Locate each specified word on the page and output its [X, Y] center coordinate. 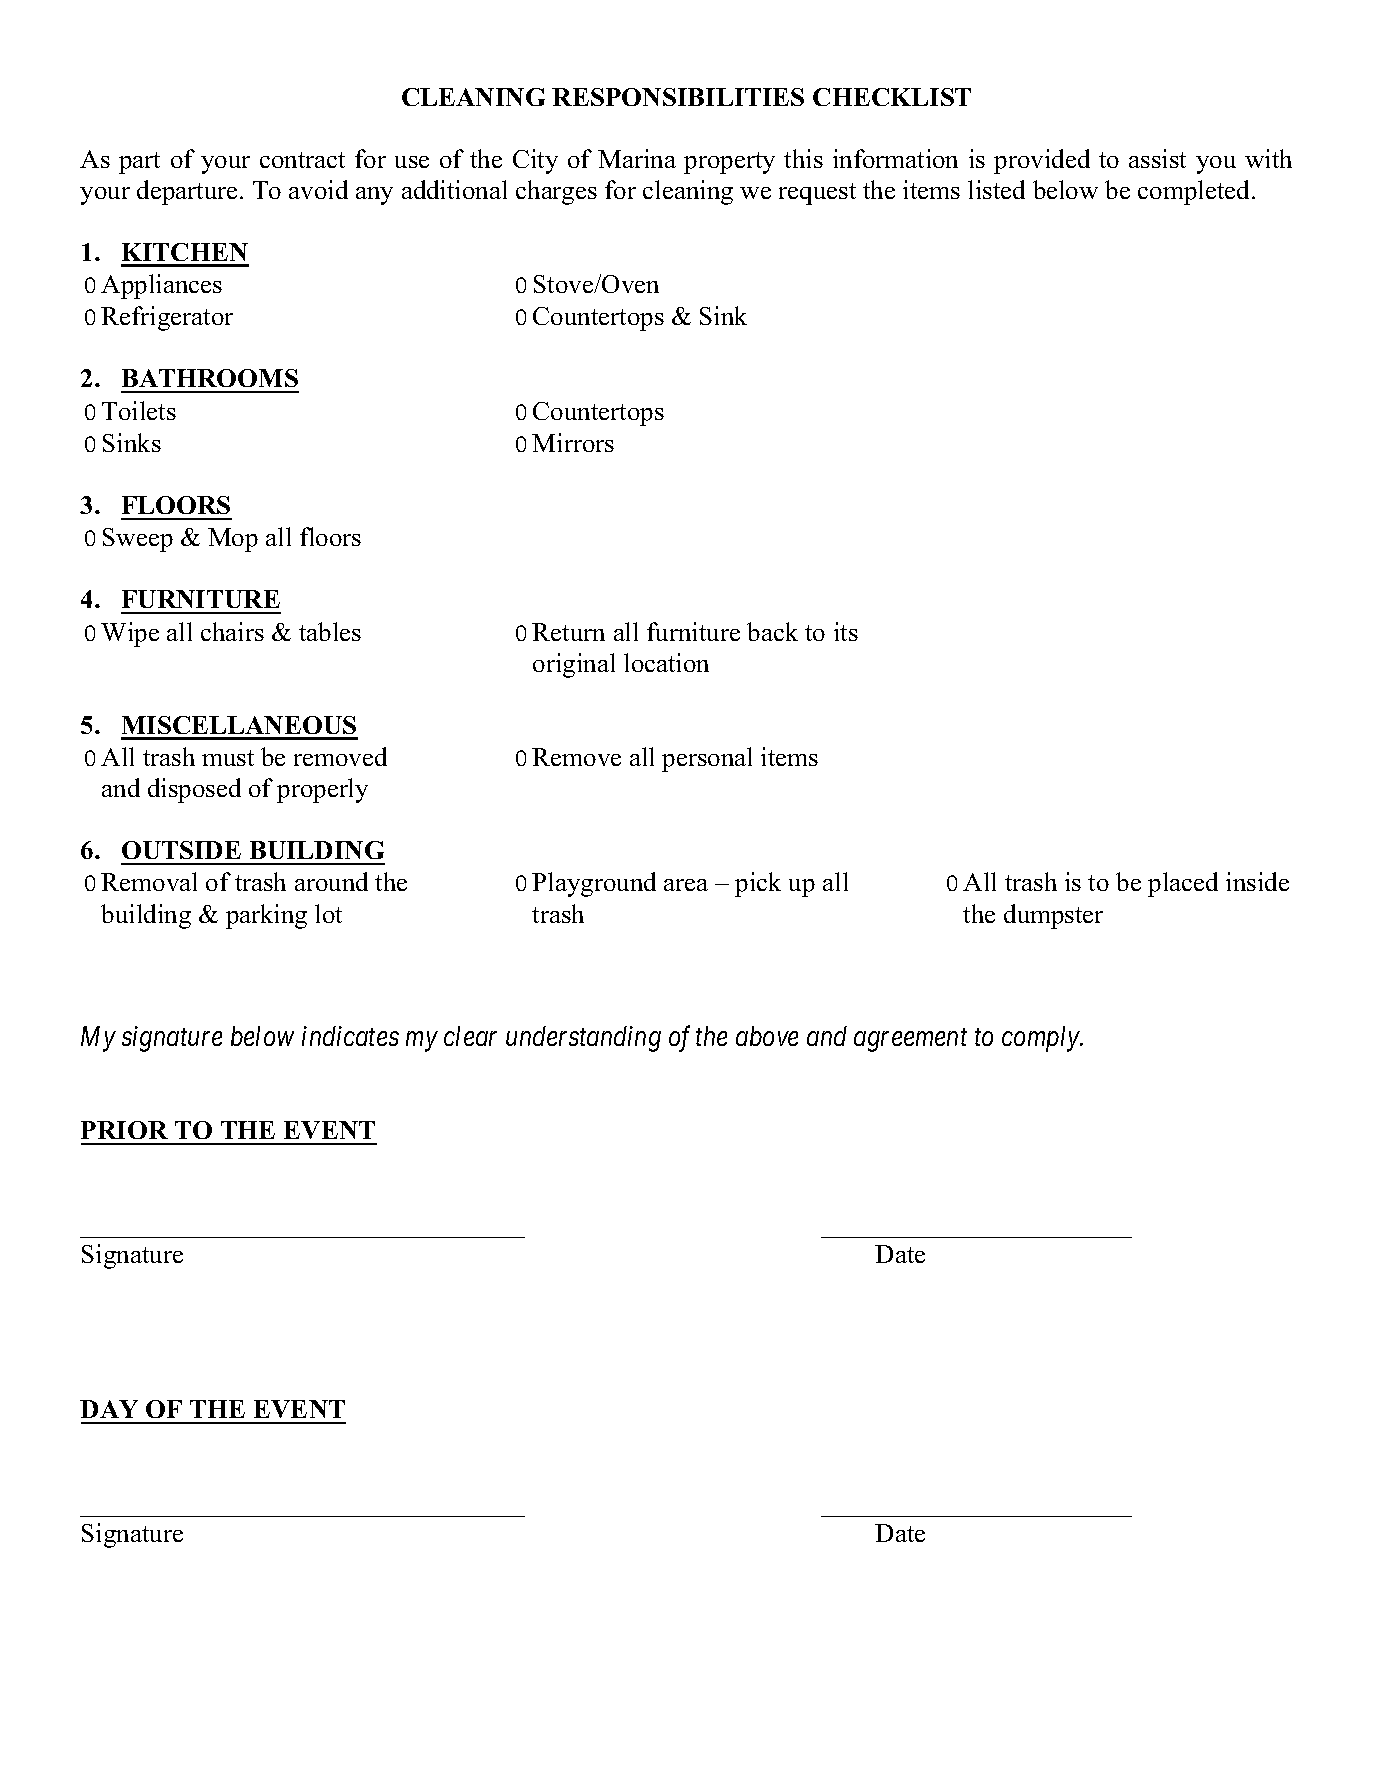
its [846, 631]
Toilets [139, 410]
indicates [350, 1036]
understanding [583, 1039]
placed [1183, 884]
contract [302, 160]
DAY [109, 1409]
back [772, 631]
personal [707, 759]
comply [1042, 1039]
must [228, 758]
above [767, 1036]
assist [1157, 158]
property [729, 163]
